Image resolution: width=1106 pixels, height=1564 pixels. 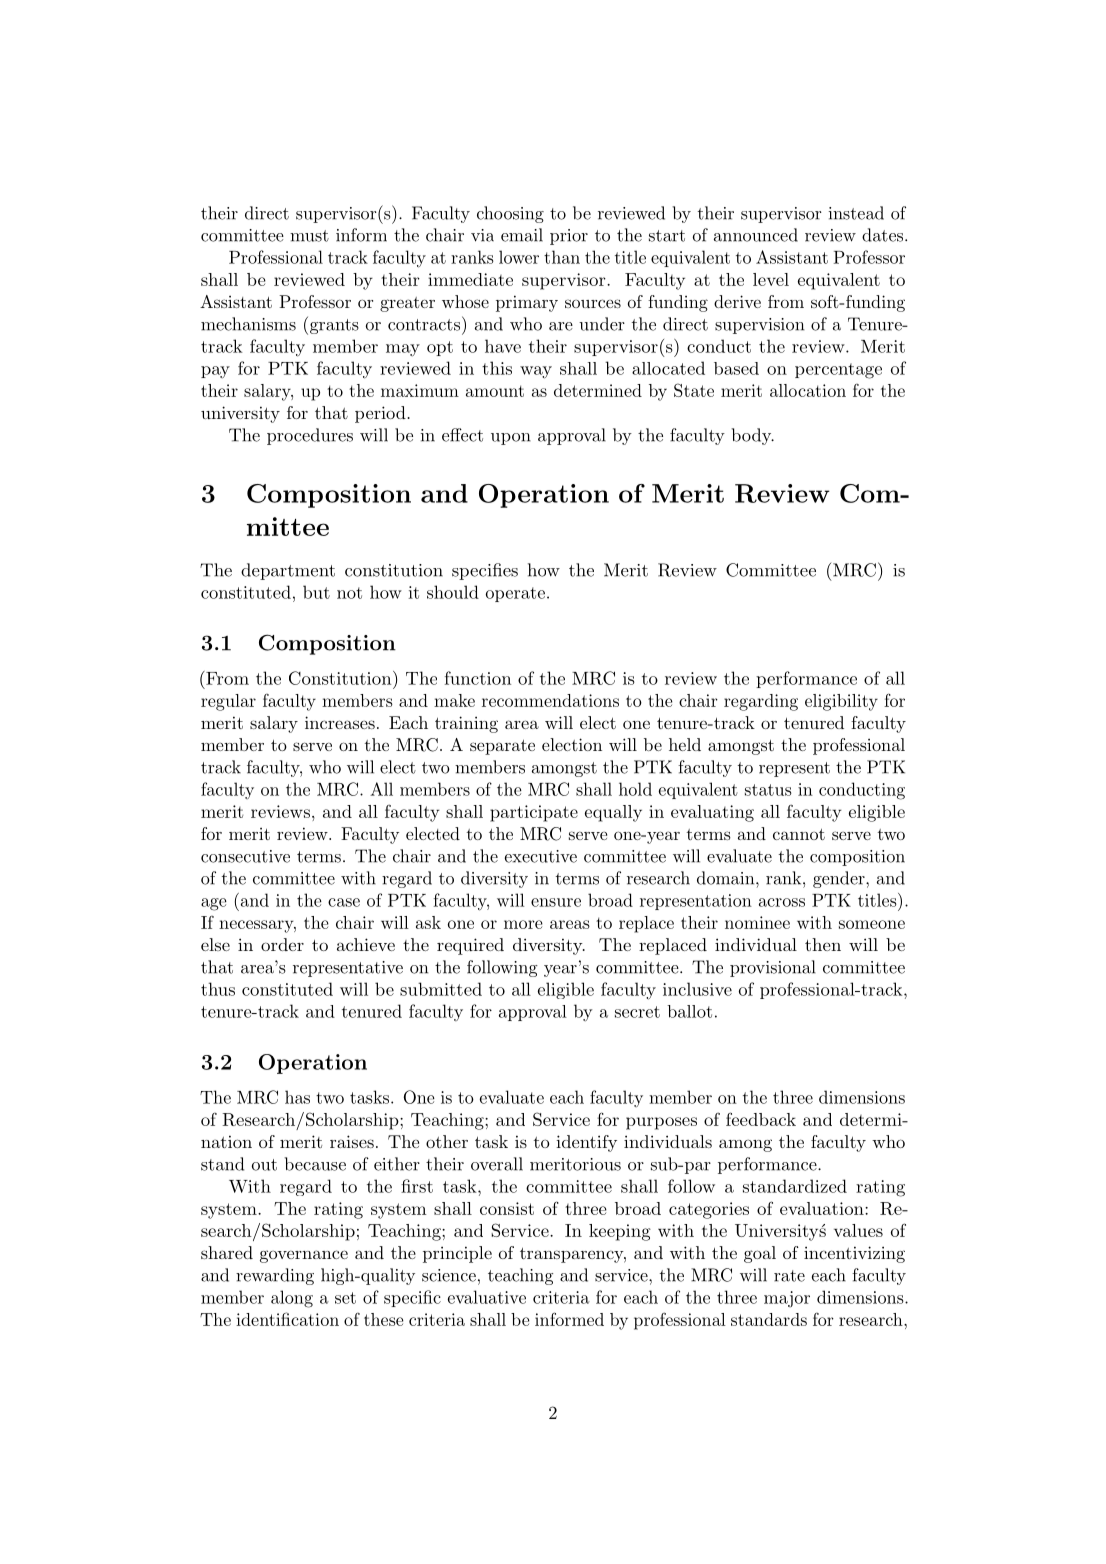 I want to click on along, so click(x=292, y=1299).
